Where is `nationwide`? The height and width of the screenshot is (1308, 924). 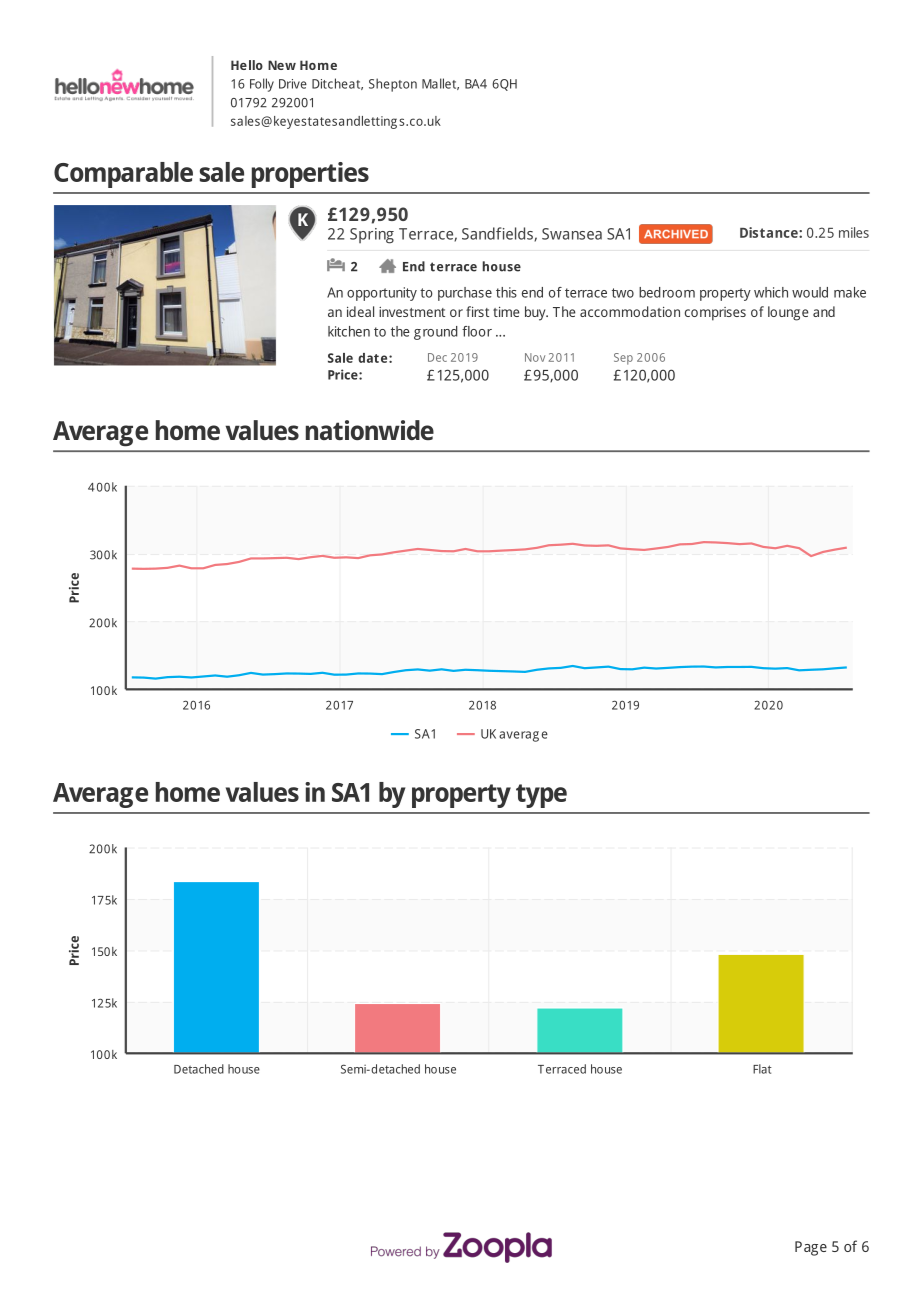
nationwide is located at coordinates (370, 430).
